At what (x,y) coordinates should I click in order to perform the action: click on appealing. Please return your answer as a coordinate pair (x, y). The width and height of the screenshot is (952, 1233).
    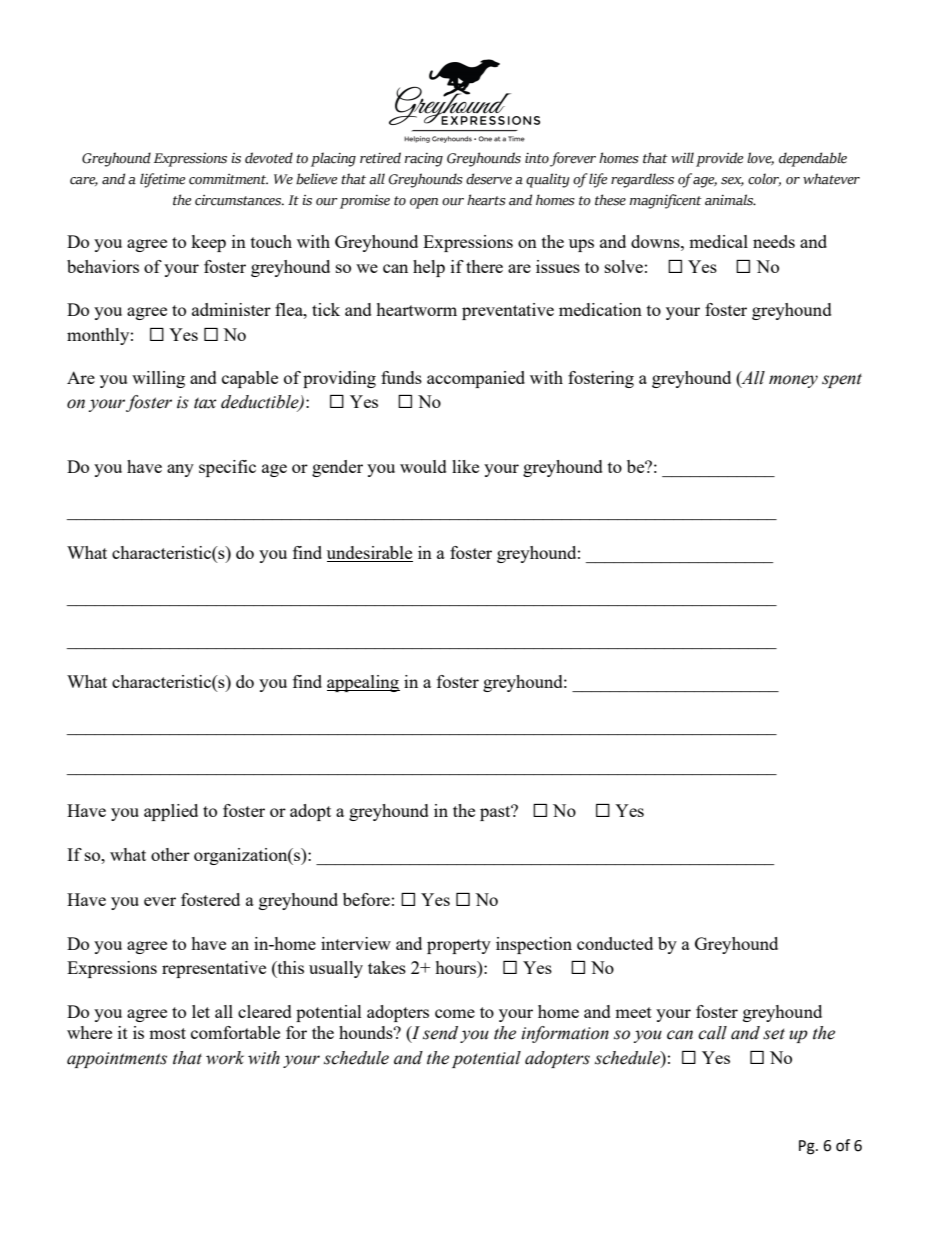
    Looking at the image, I should click on (363, 683).
